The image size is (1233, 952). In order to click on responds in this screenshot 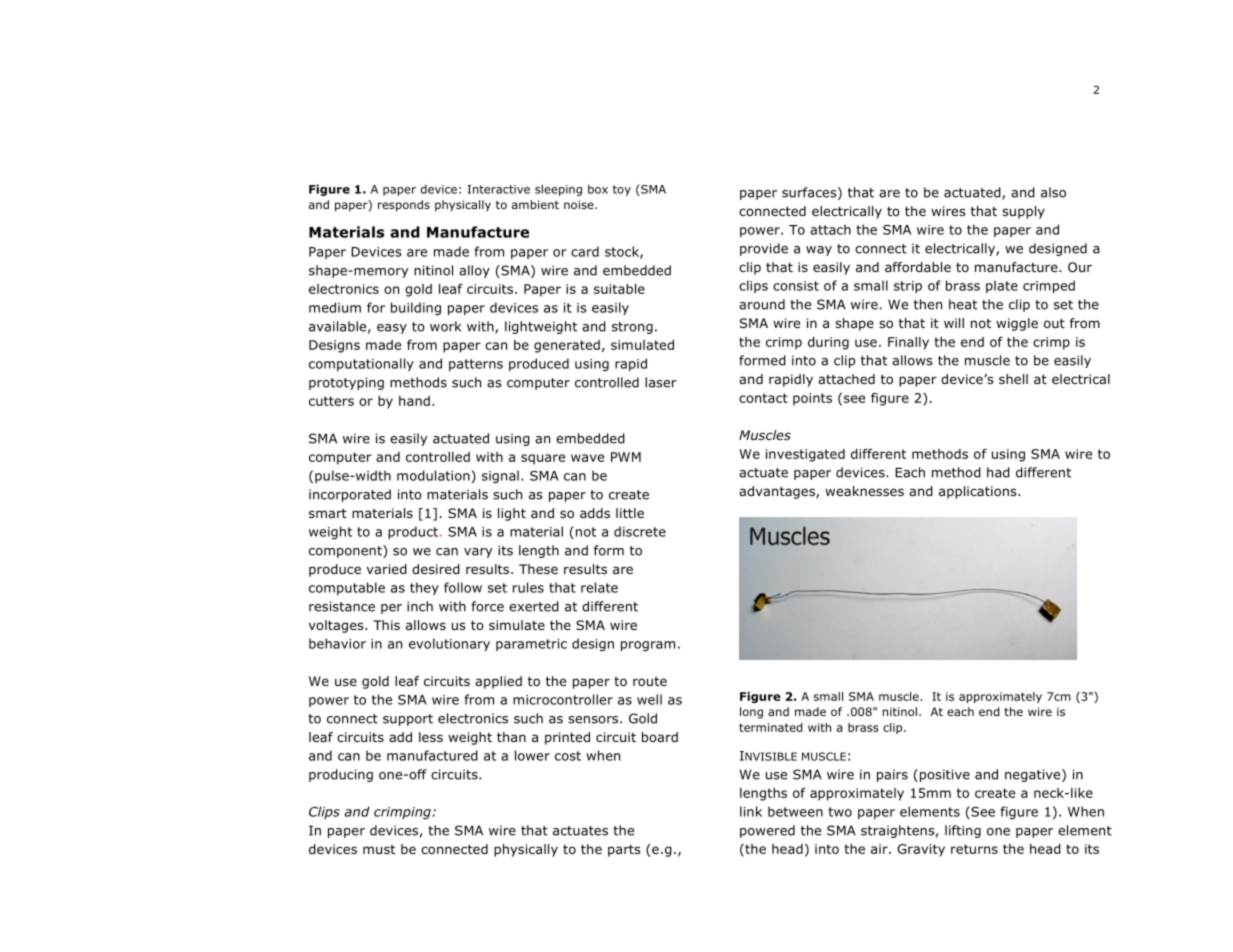, I will do `click(404, 206)`.
